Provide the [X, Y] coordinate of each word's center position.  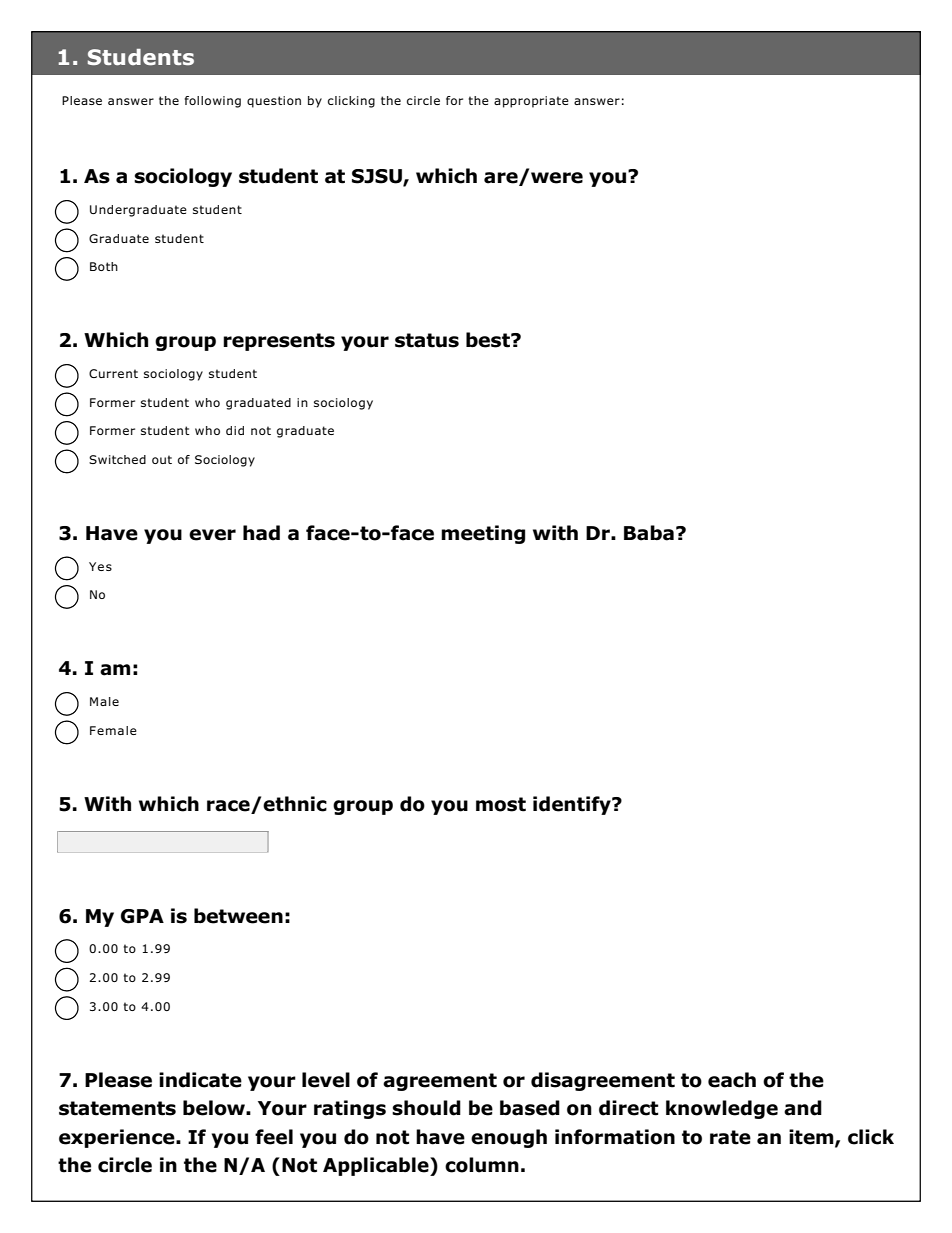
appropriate [531, 102]
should [426, 1108]
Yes [100, 566]
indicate [200, 1080]
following [213, 102]
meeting [483, 534]
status [427, 340]
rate [730, 1137]
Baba [649, 533]
